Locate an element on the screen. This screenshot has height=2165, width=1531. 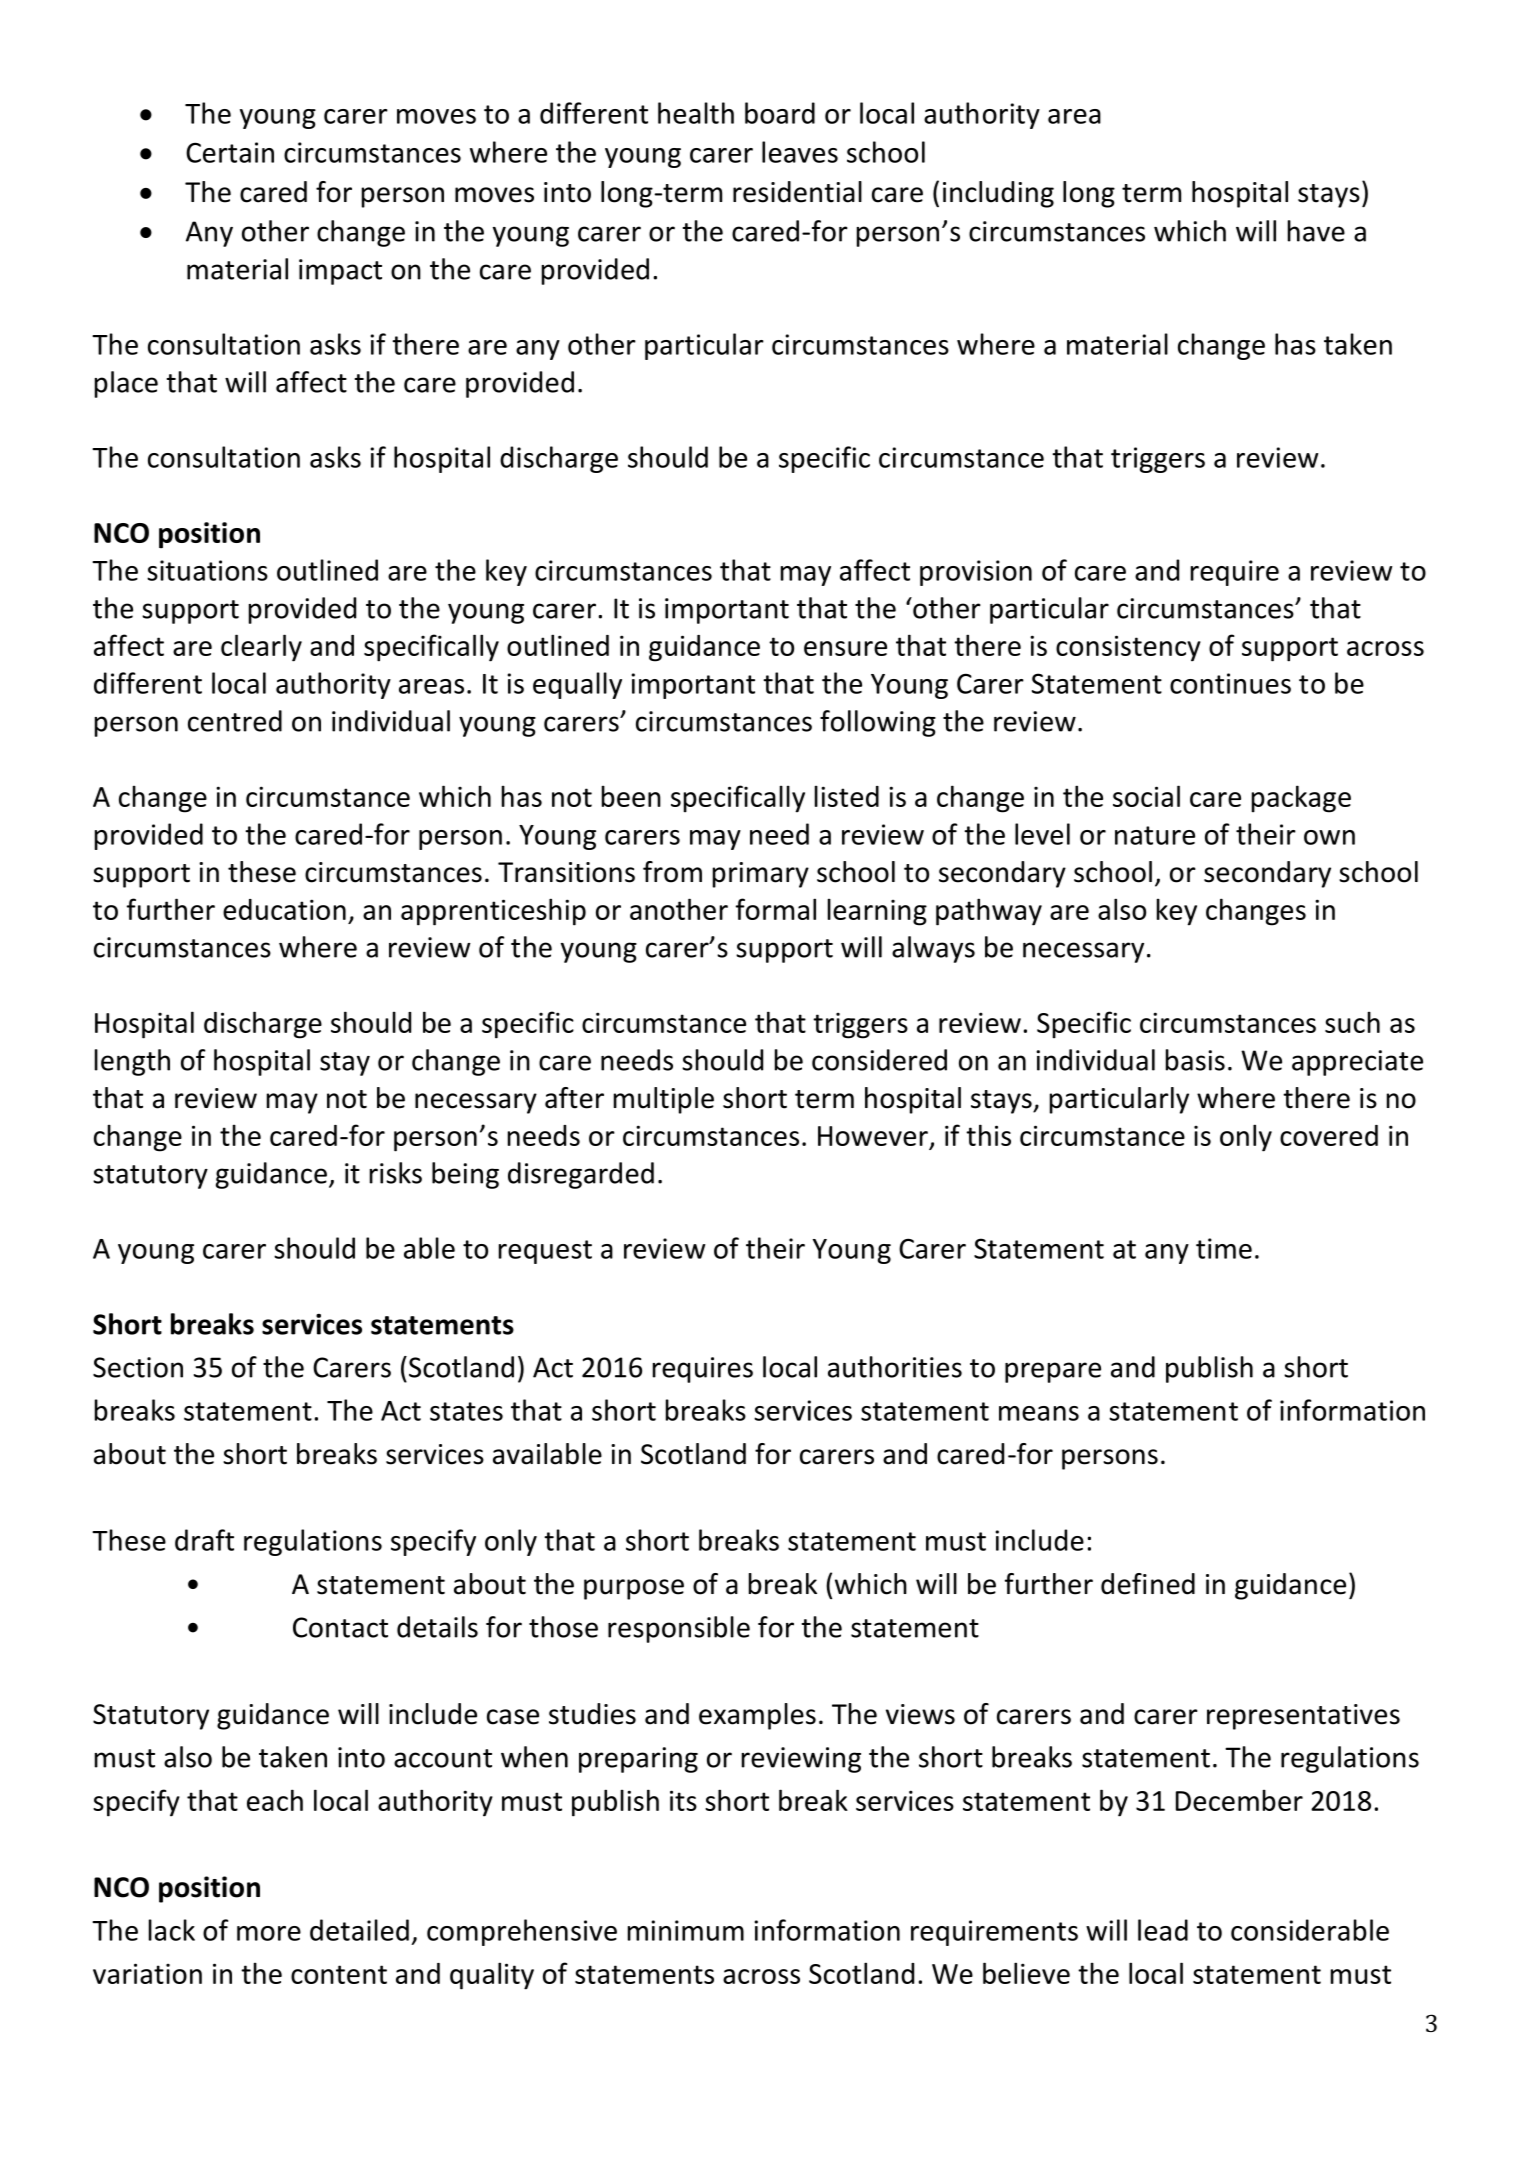
Certain is located at coordinates (230, 152).
